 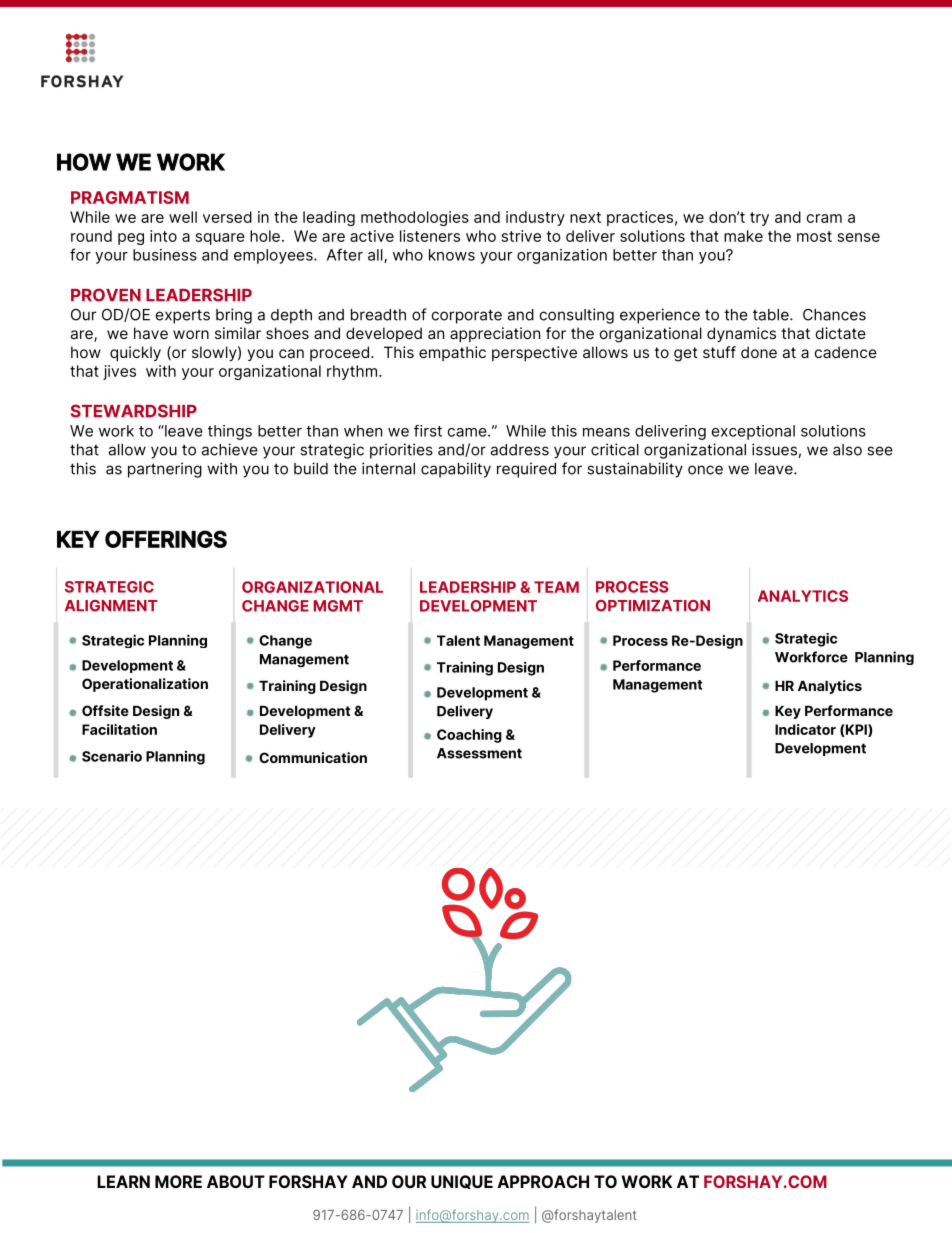 What do you see at coordinates (178, 1181) in the screenshot?
I see `MORE` at bounding box center [178, 1181].
